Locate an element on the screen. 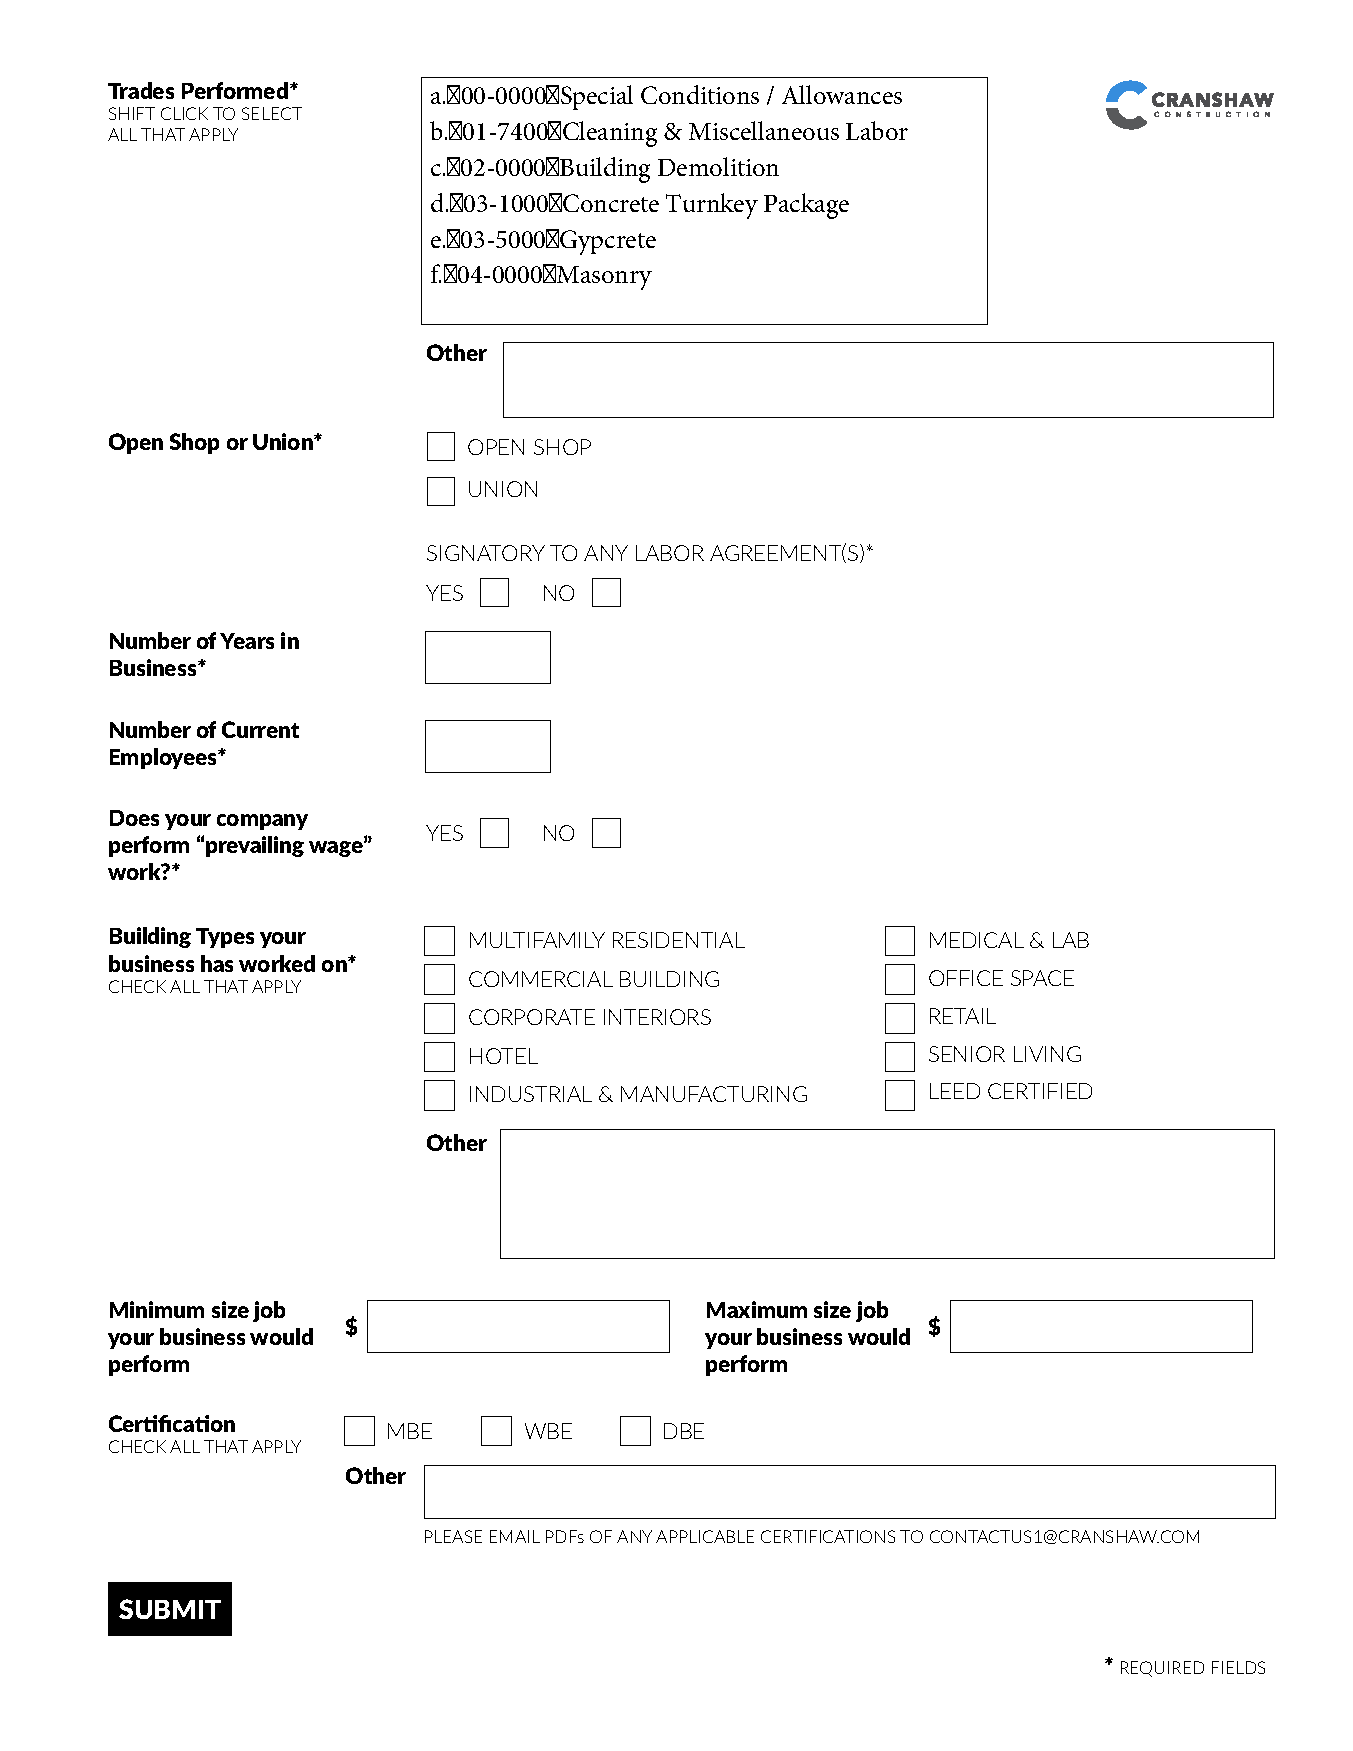 Image resolution: width=1353 pixels, height=1751 pixels. INTERIORS is located at coordinates (657, 1017).
